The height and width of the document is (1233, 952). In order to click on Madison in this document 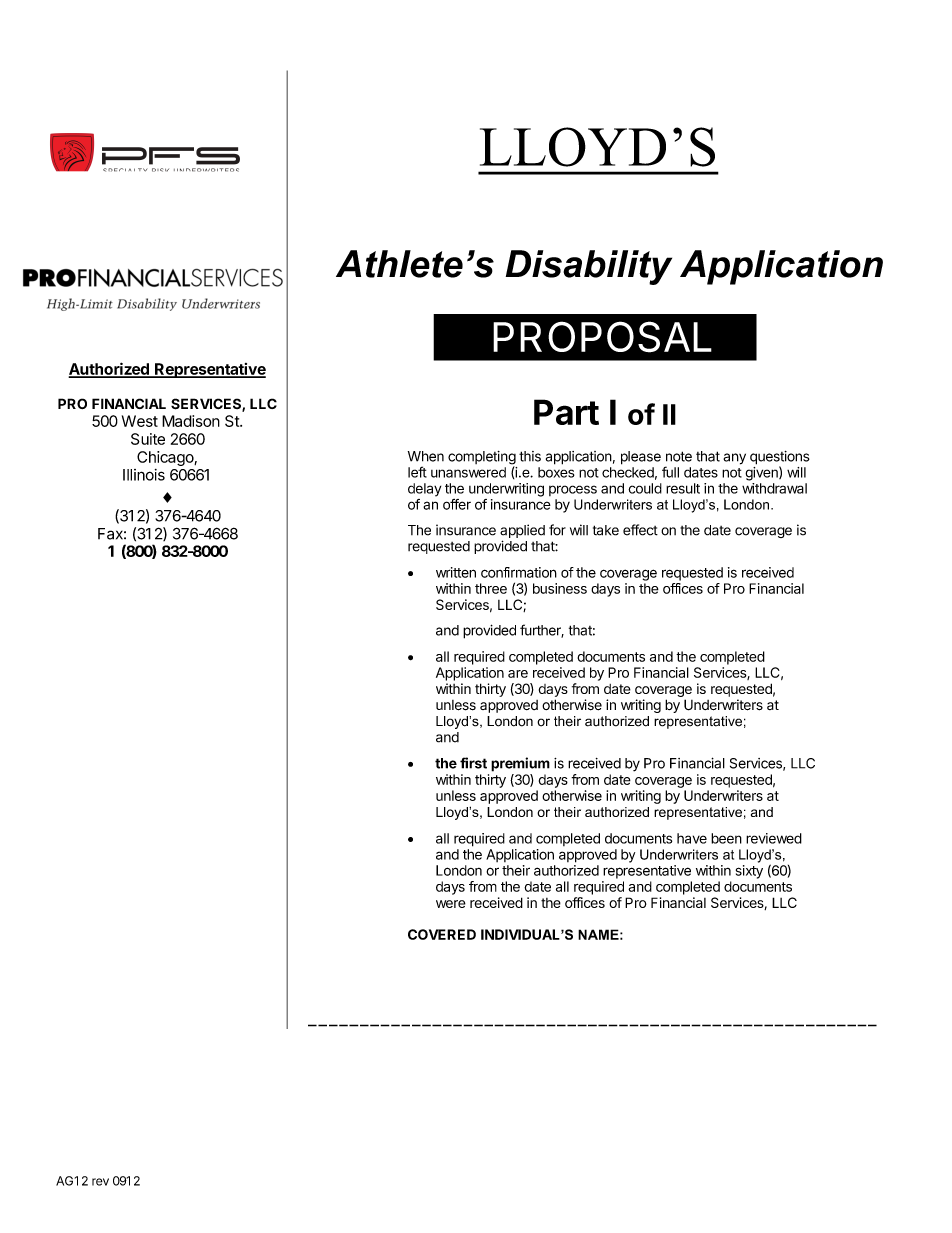, I will do `click(191, 421)`.
